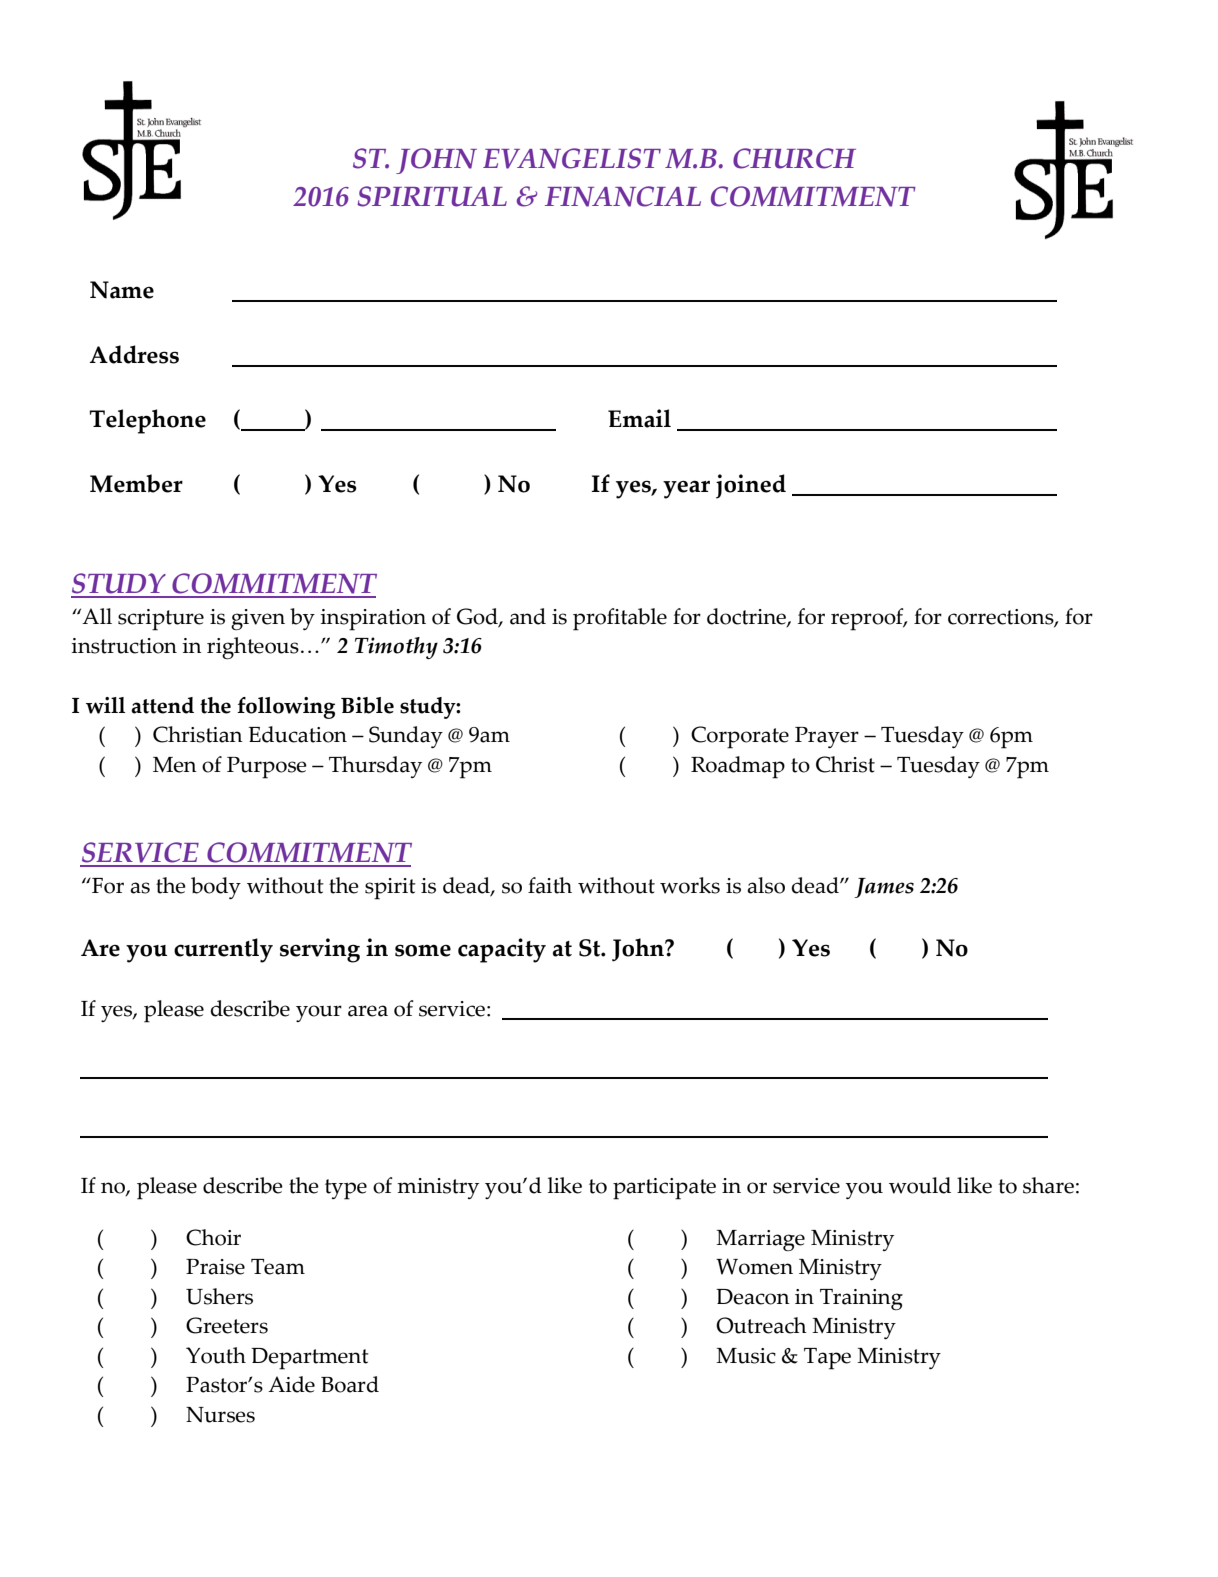  What do you see at coordinates (122, 290) in the screenshot?
I see `Name` at bounding box center [122, 290].
